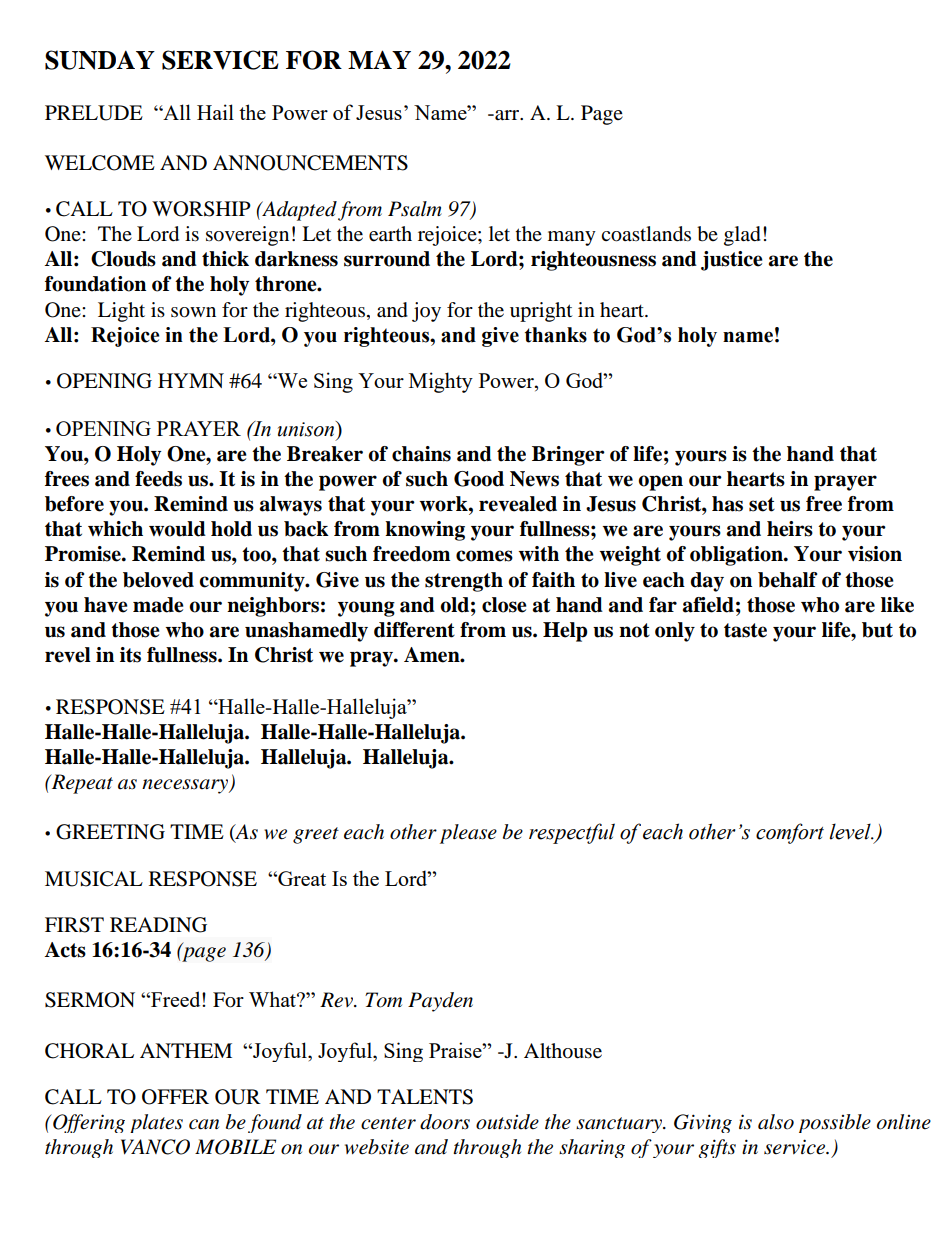 This screenshot has height=1233, width=952. What do you see at coordinates (215, 112) in the screenshot?
I see `Hail` at bounding box center [215, 112].
